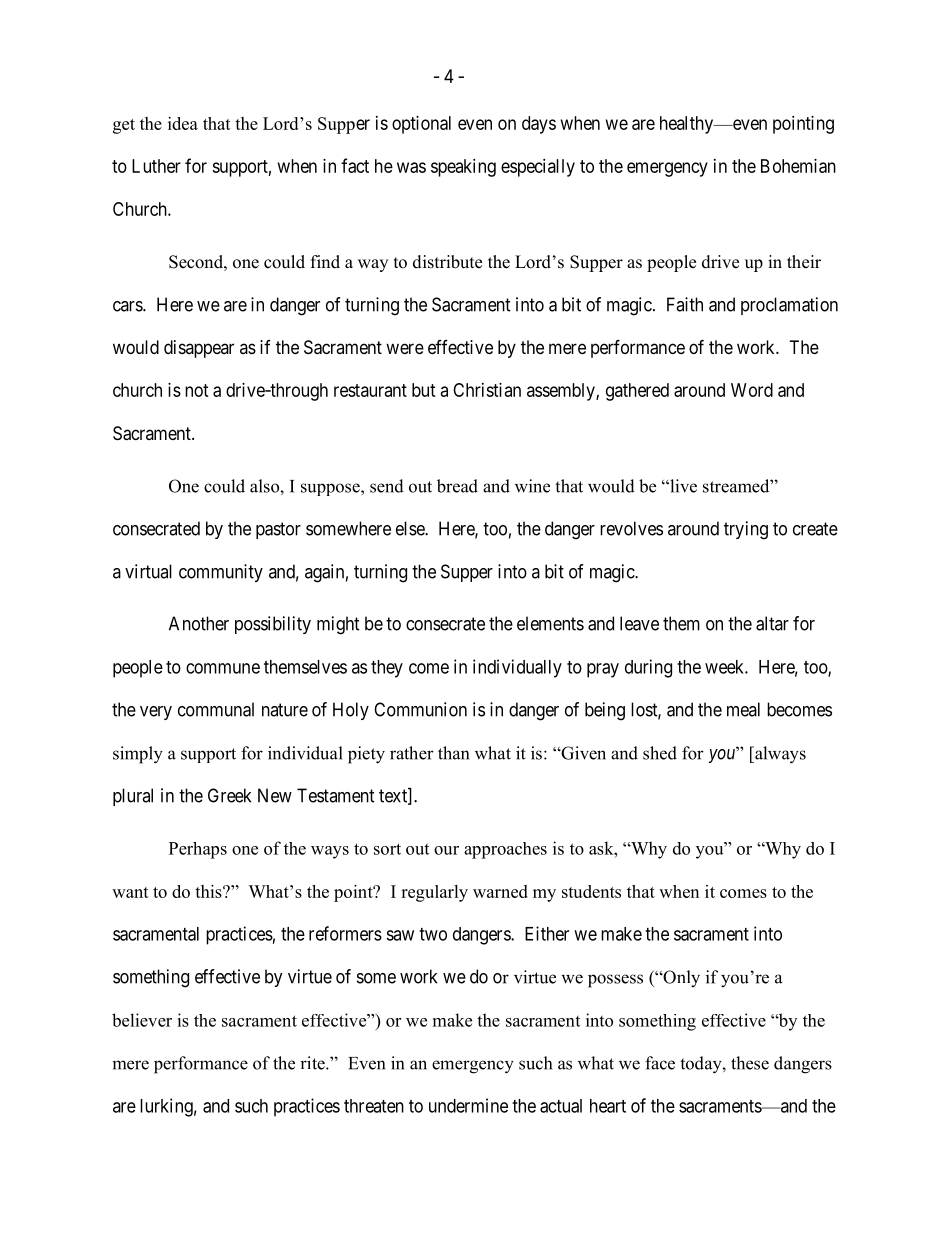 This screenshot has width=952, height=1233. What do you see at coordinates (142, 1020) in the screenshot?
I see `believer` at bounding box center [142, 1020].
